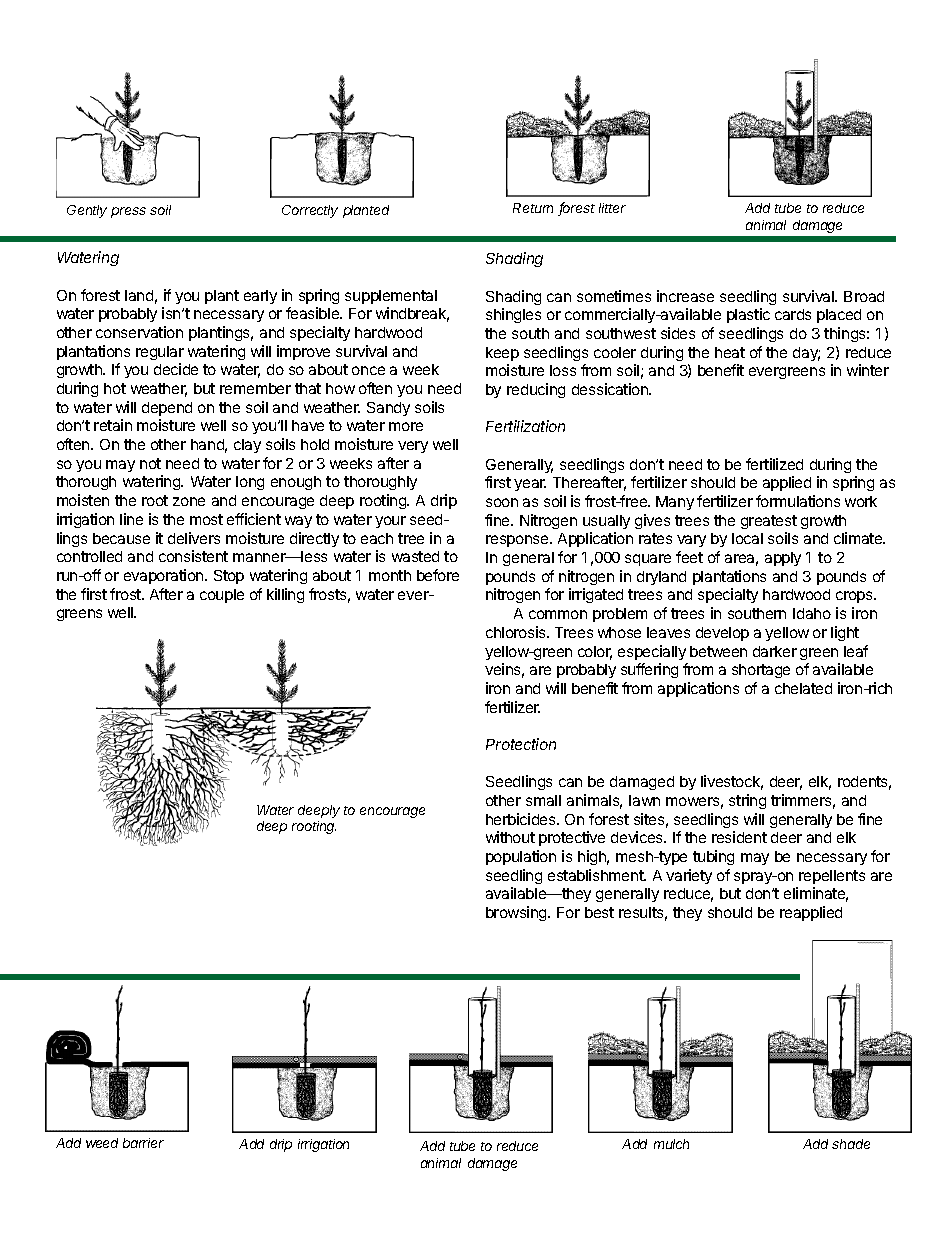  I want to click on cards, so click(793, 314).
